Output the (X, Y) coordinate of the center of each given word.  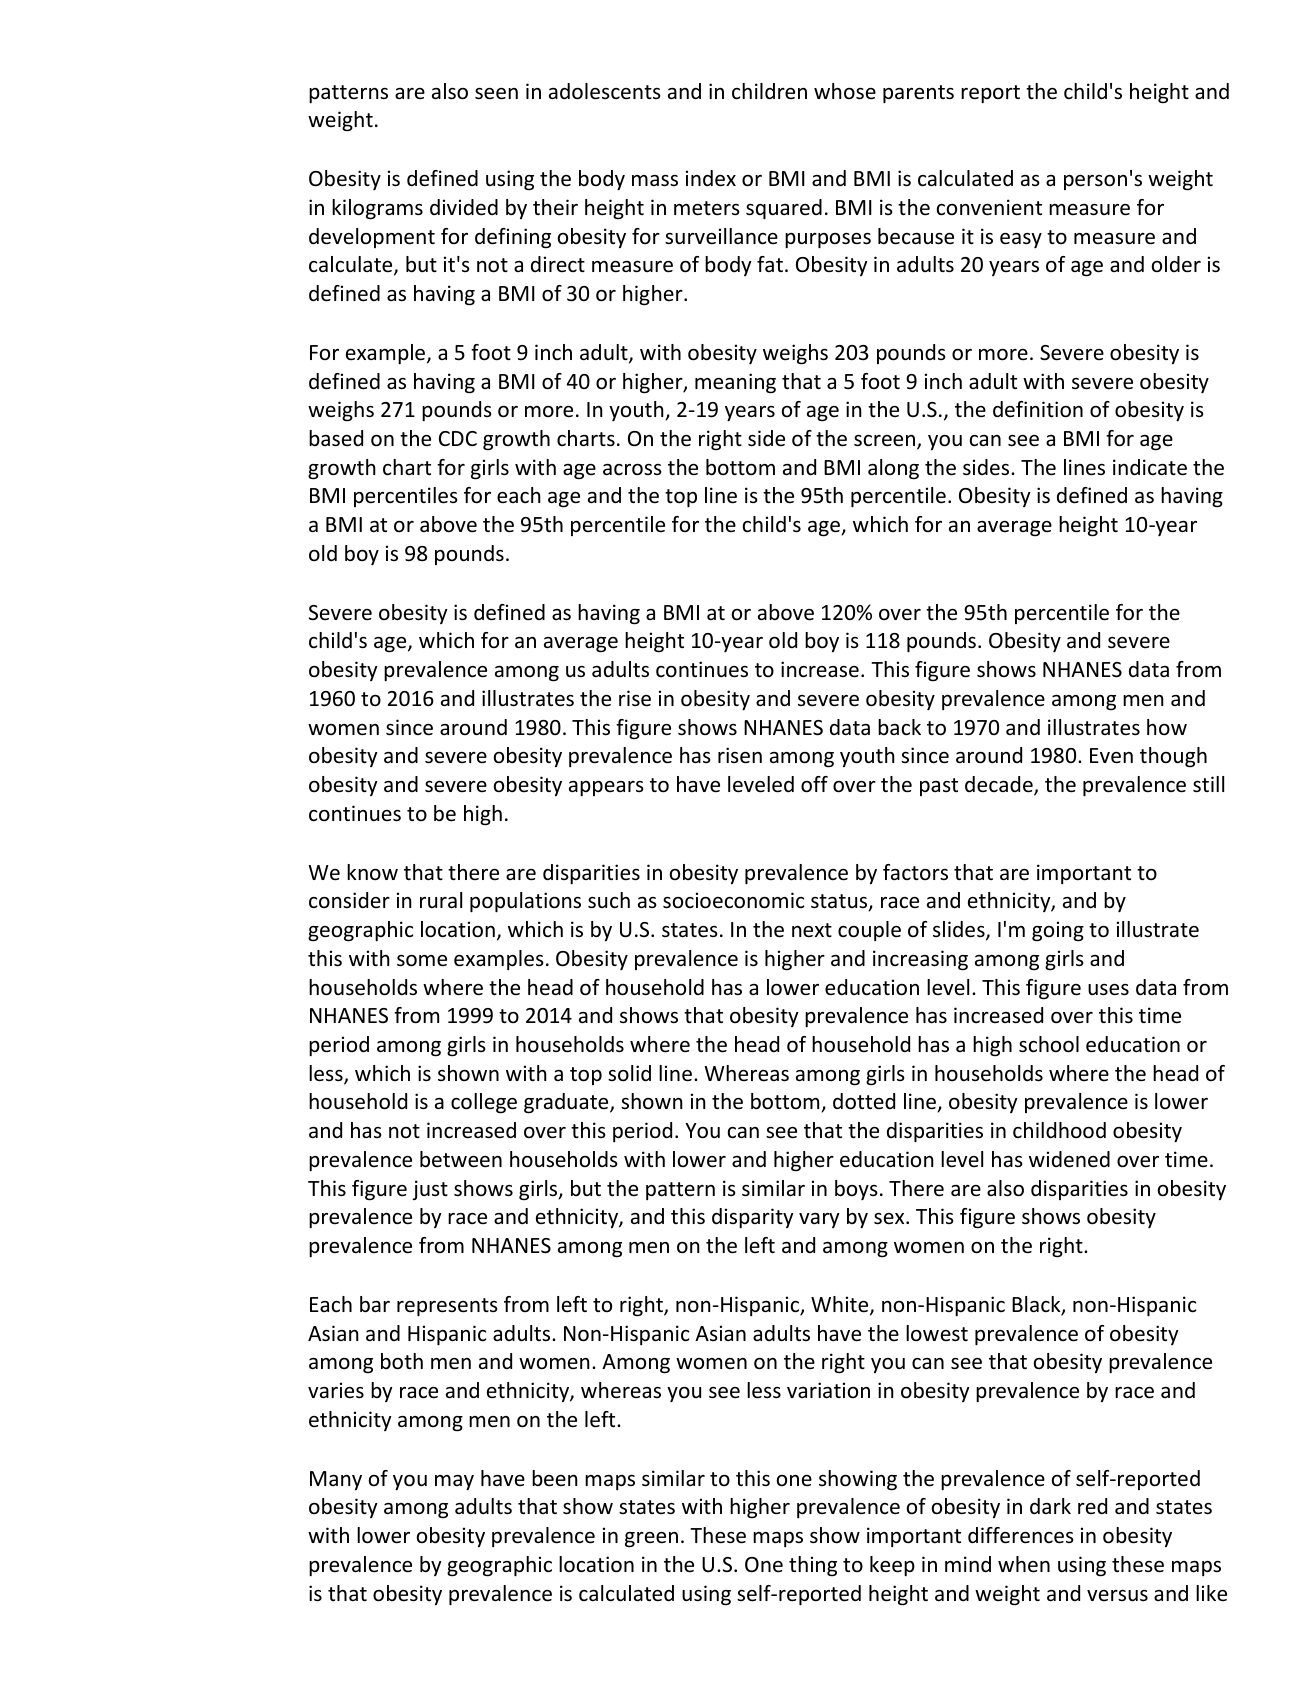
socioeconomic (733, 900)
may (454, 1482)
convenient (989, 207)
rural (441, 900)
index (711, 178)
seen (496, 94)
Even (1111, 756)
